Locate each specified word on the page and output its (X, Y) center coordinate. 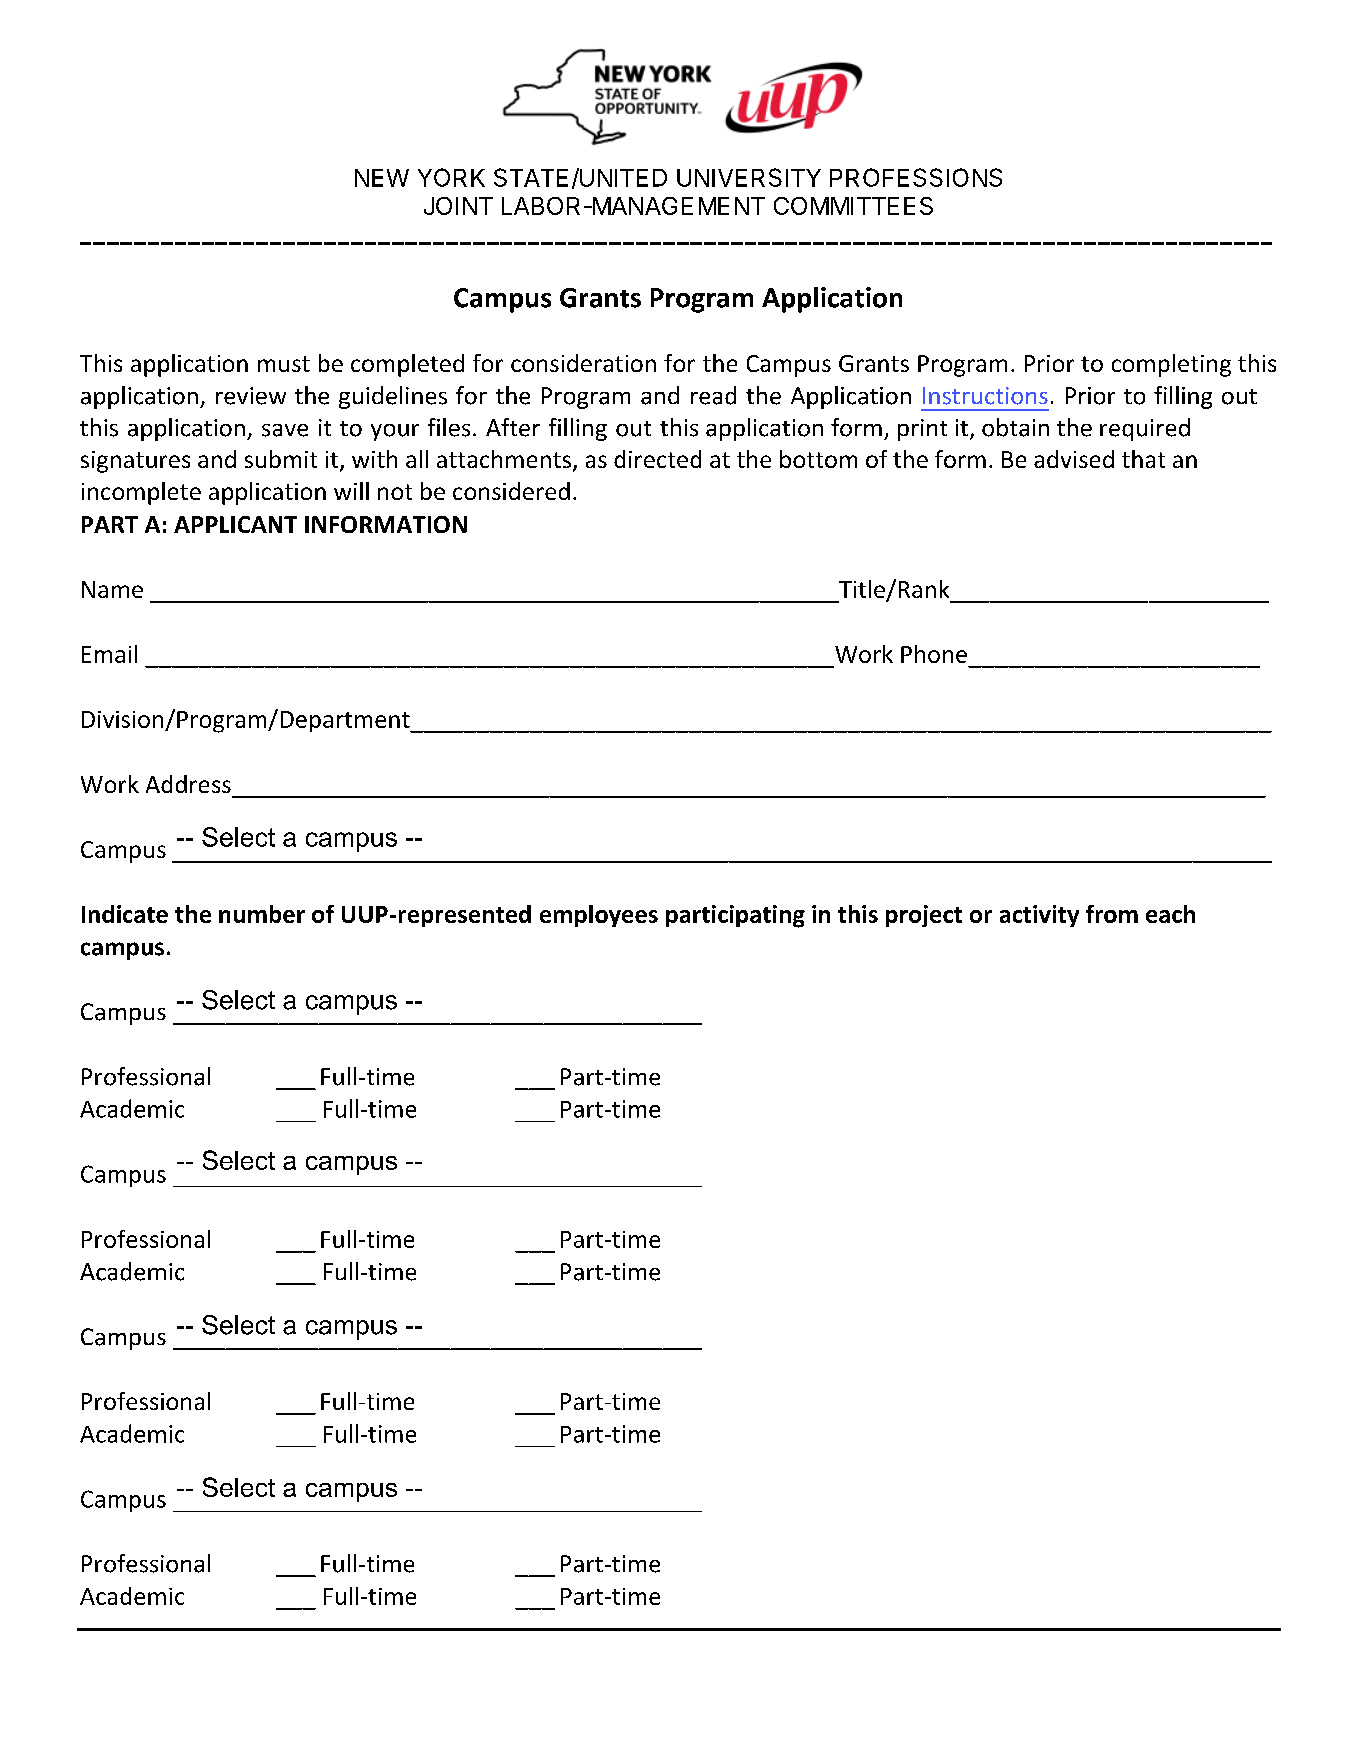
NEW (382, 178)
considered (511, 491)
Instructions (985, 396)
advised (1074, 459)
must (284, 364)
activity (1039, 916)
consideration (583, 363)
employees (599, 916)
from (1112, 914)
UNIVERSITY (749, 177)
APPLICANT (235, 524)
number (262, 914)
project (924, 916)
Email (109, 654)
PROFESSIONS (916, 177)
